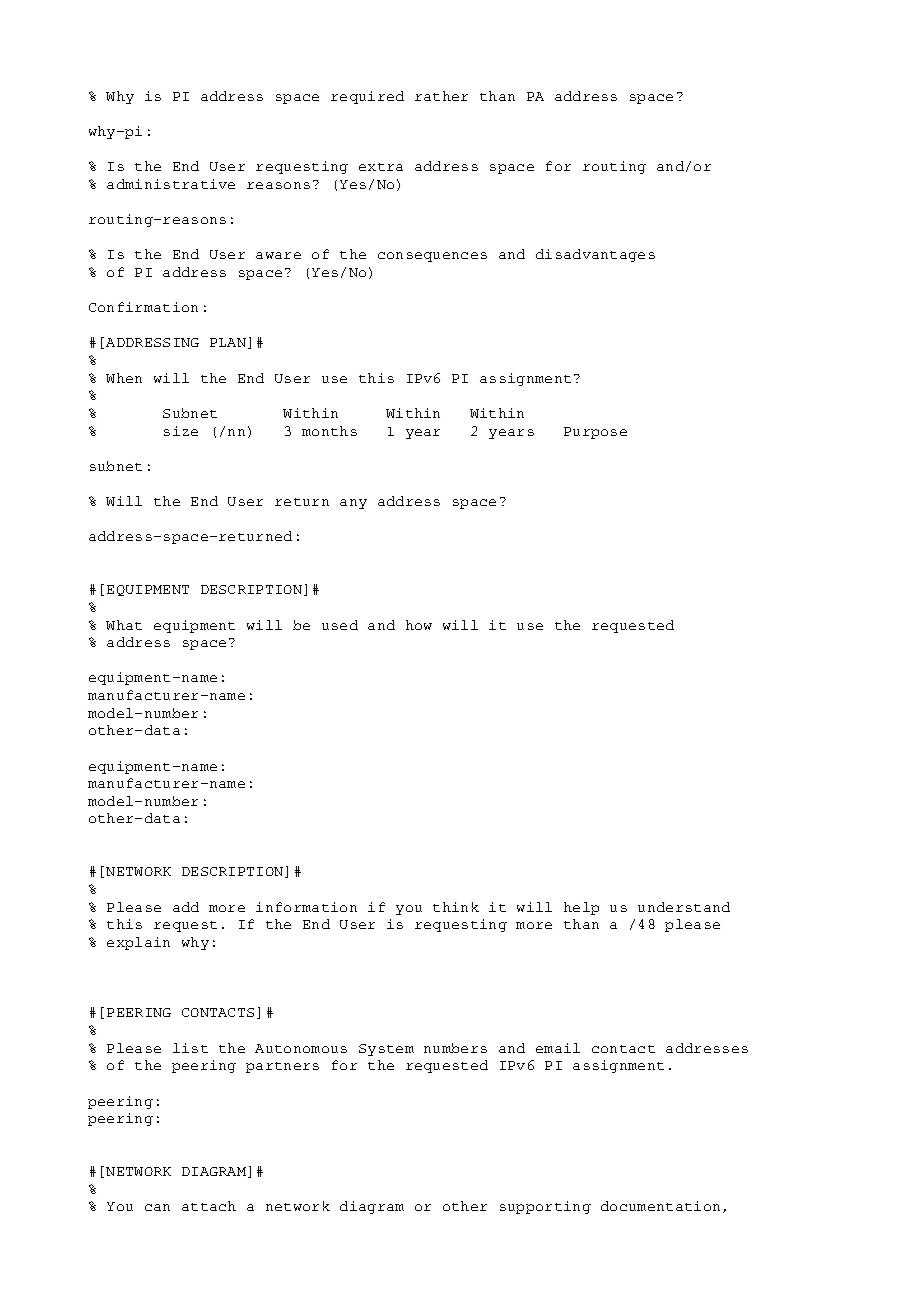 The image size is (924, 1308). What do you see at coordinates (138, 943) in the screenshot?
I see `explain` at bounding box center [138, 943].
